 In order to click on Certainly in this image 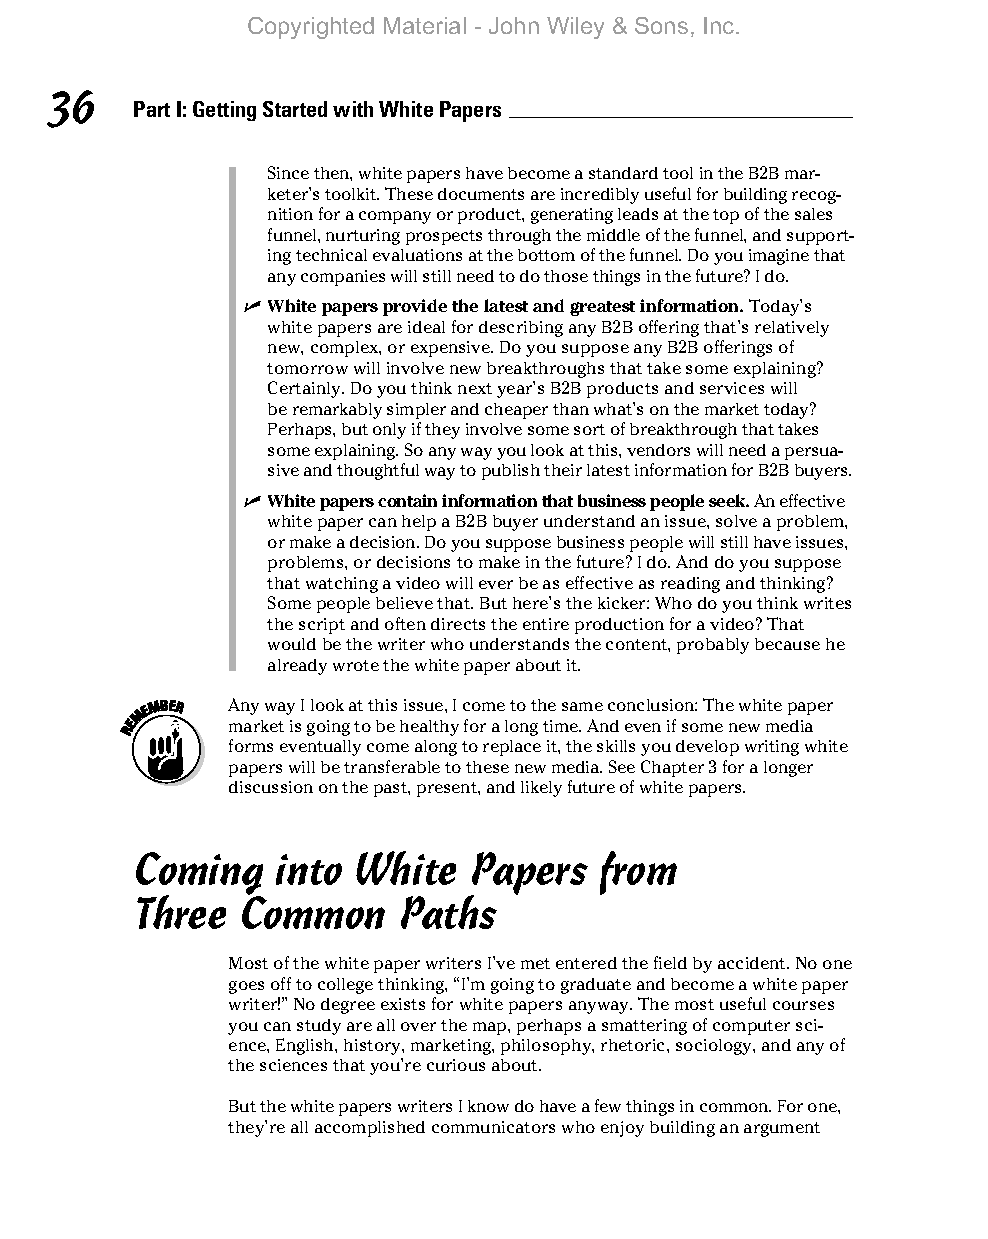, I will do `click(306, 389)`.
